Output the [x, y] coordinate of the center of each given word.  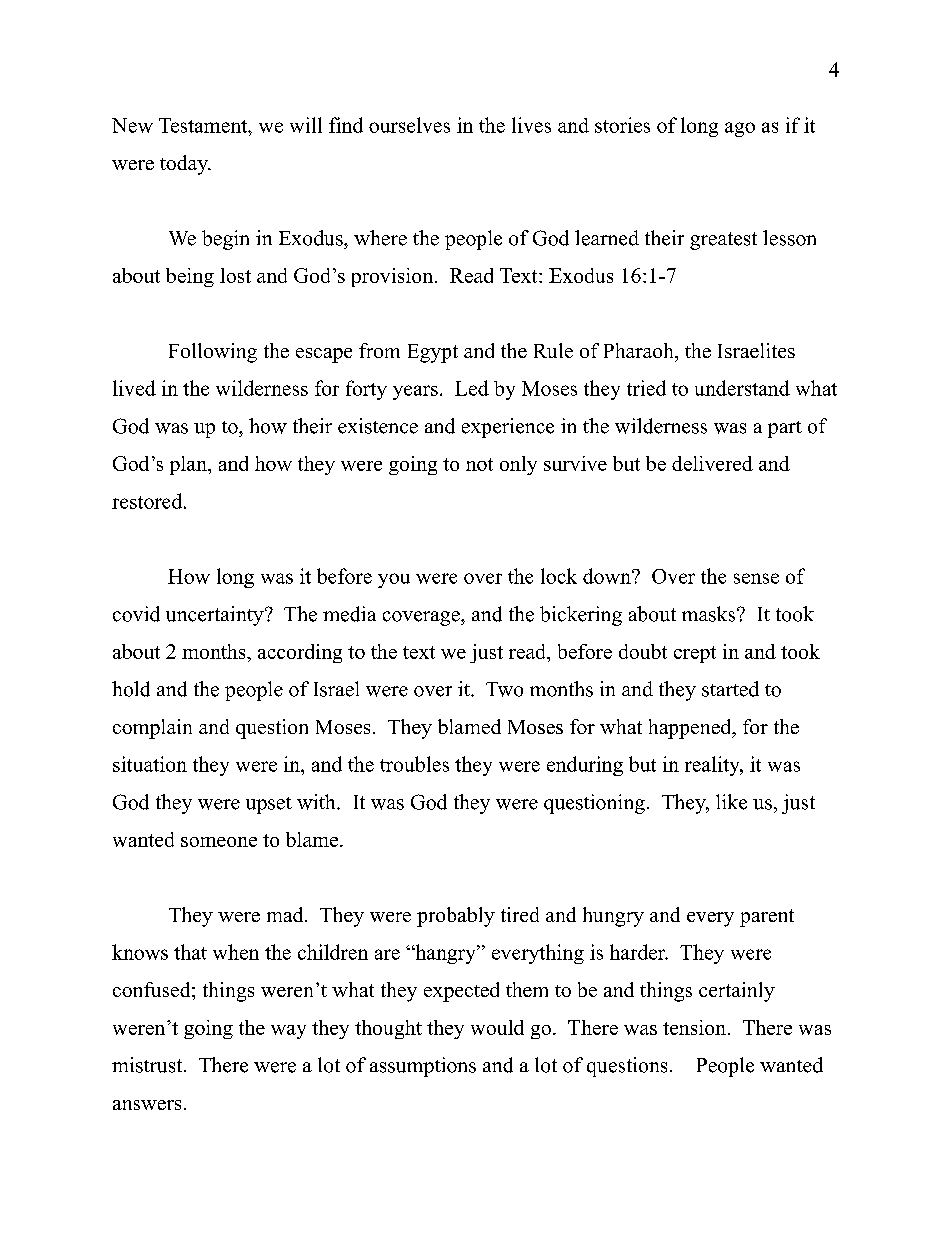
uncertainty [216, 616]
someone [219, 842]
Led [472, 388]
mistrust [148, 1065]
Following [213, 353]
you [394, 580]
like [731, 802]
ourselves [409, 125]
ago [740, 129]
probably [456, 917]
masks [710, 614]
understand [742, 388]
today [185, 165]
